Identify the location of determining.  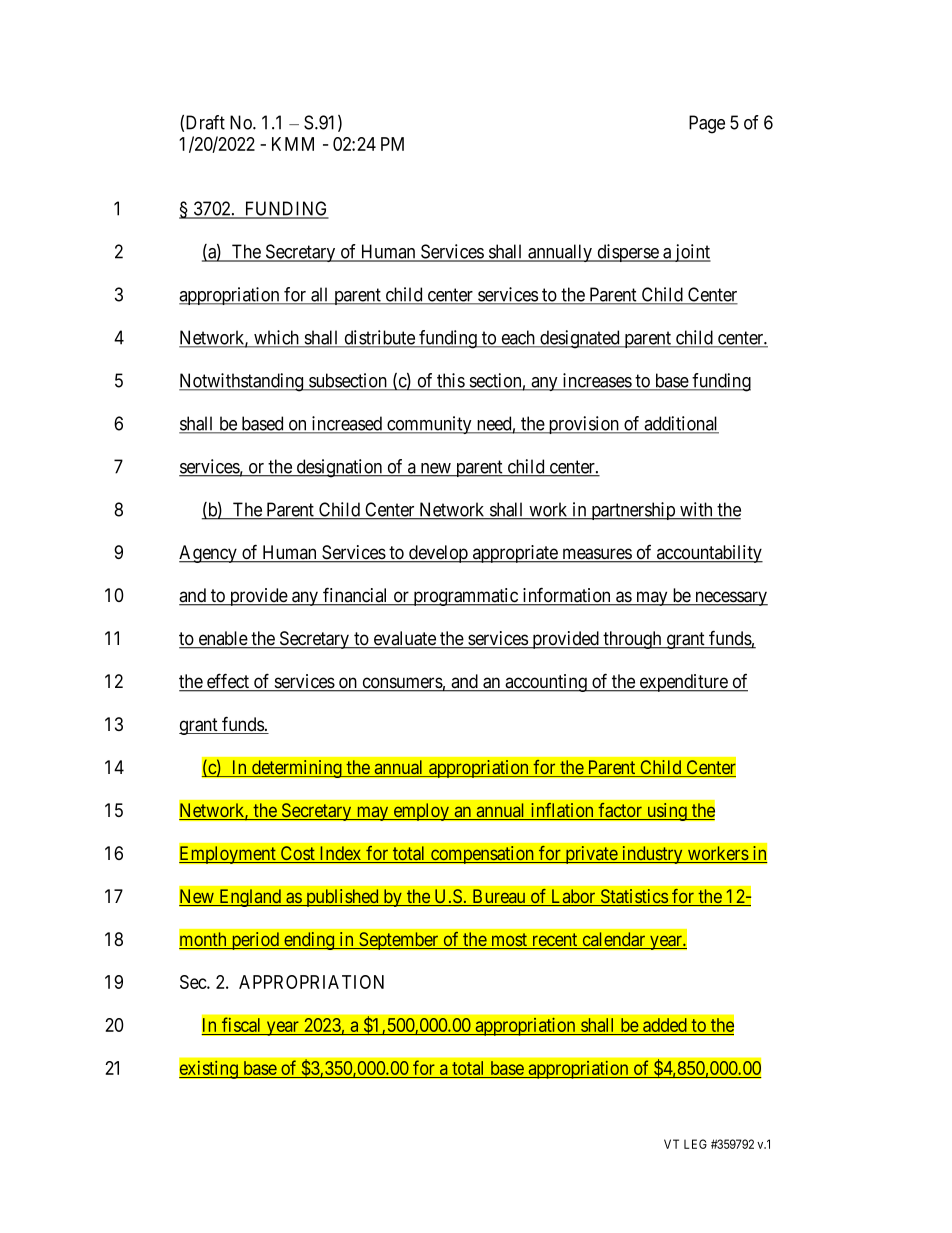
(297, 769).
